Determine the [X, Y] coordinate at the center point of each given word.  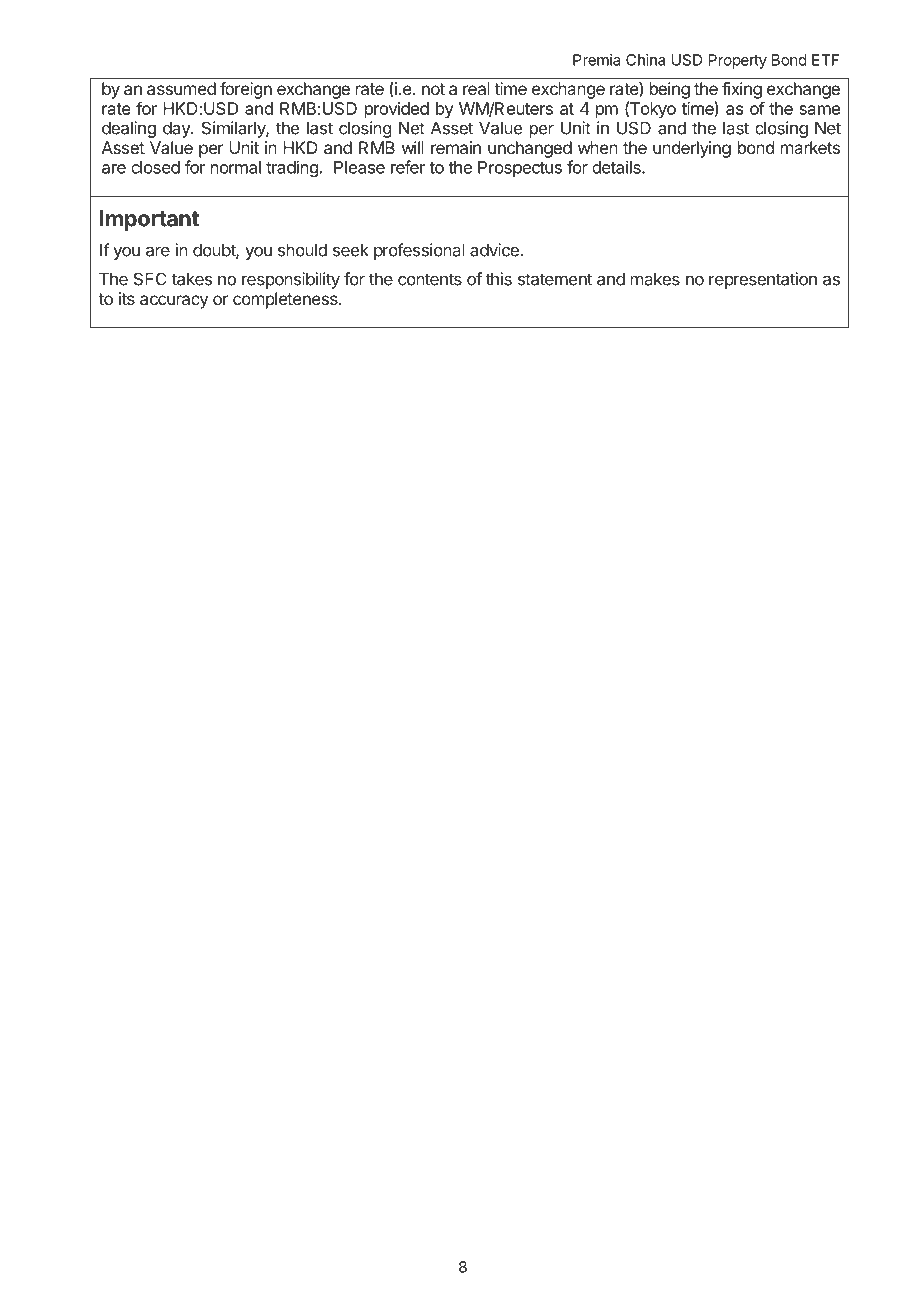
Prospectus [520, 169]
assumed [181, 88]
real [476, 88]
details [617, 167]
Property [738, 61]
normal [236, 167]
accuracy [174, 302]
